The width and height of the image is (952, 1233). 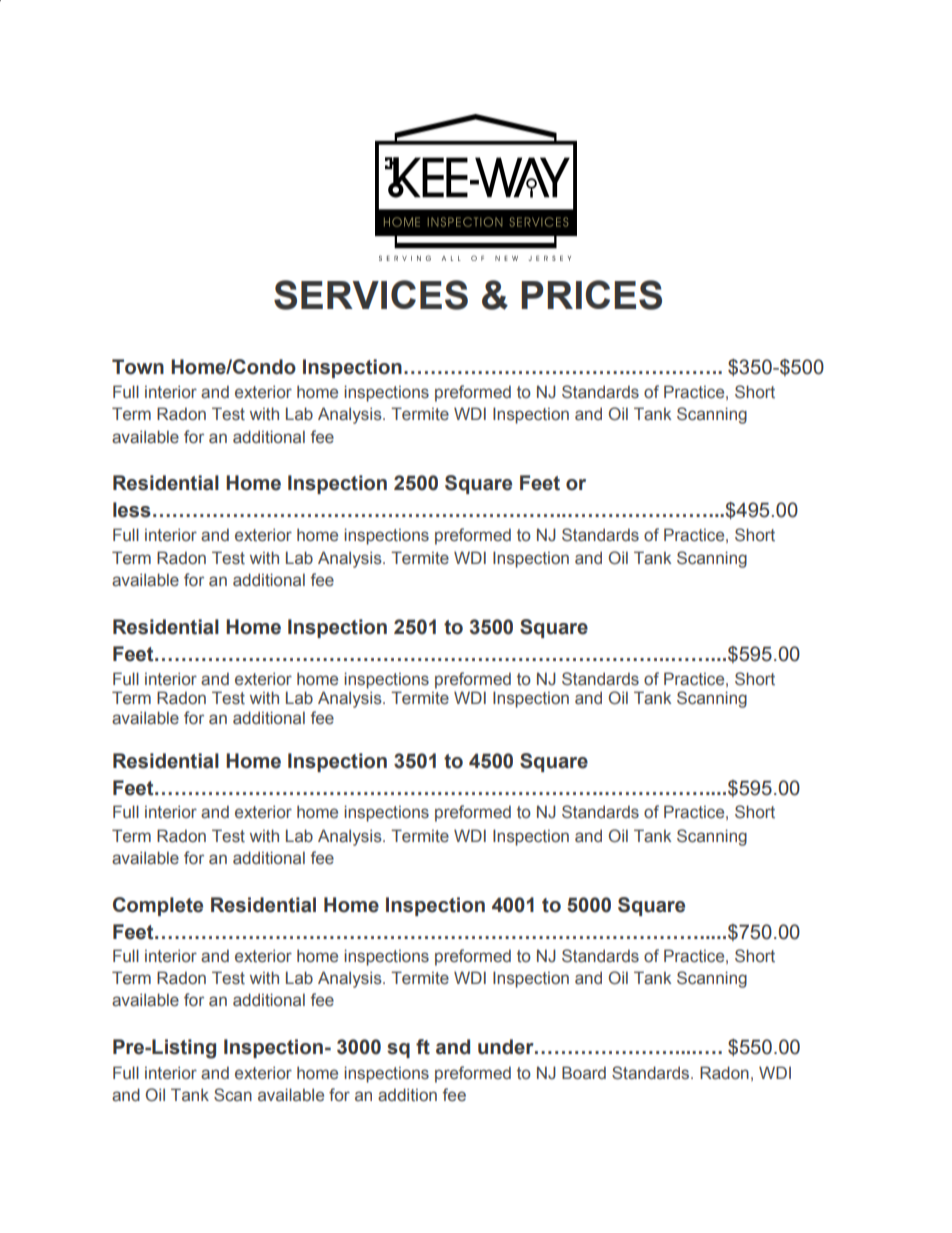 What do you see at coordinates (158, 906) in the image?
I see `Complete` at bounding box center [158, 906].
